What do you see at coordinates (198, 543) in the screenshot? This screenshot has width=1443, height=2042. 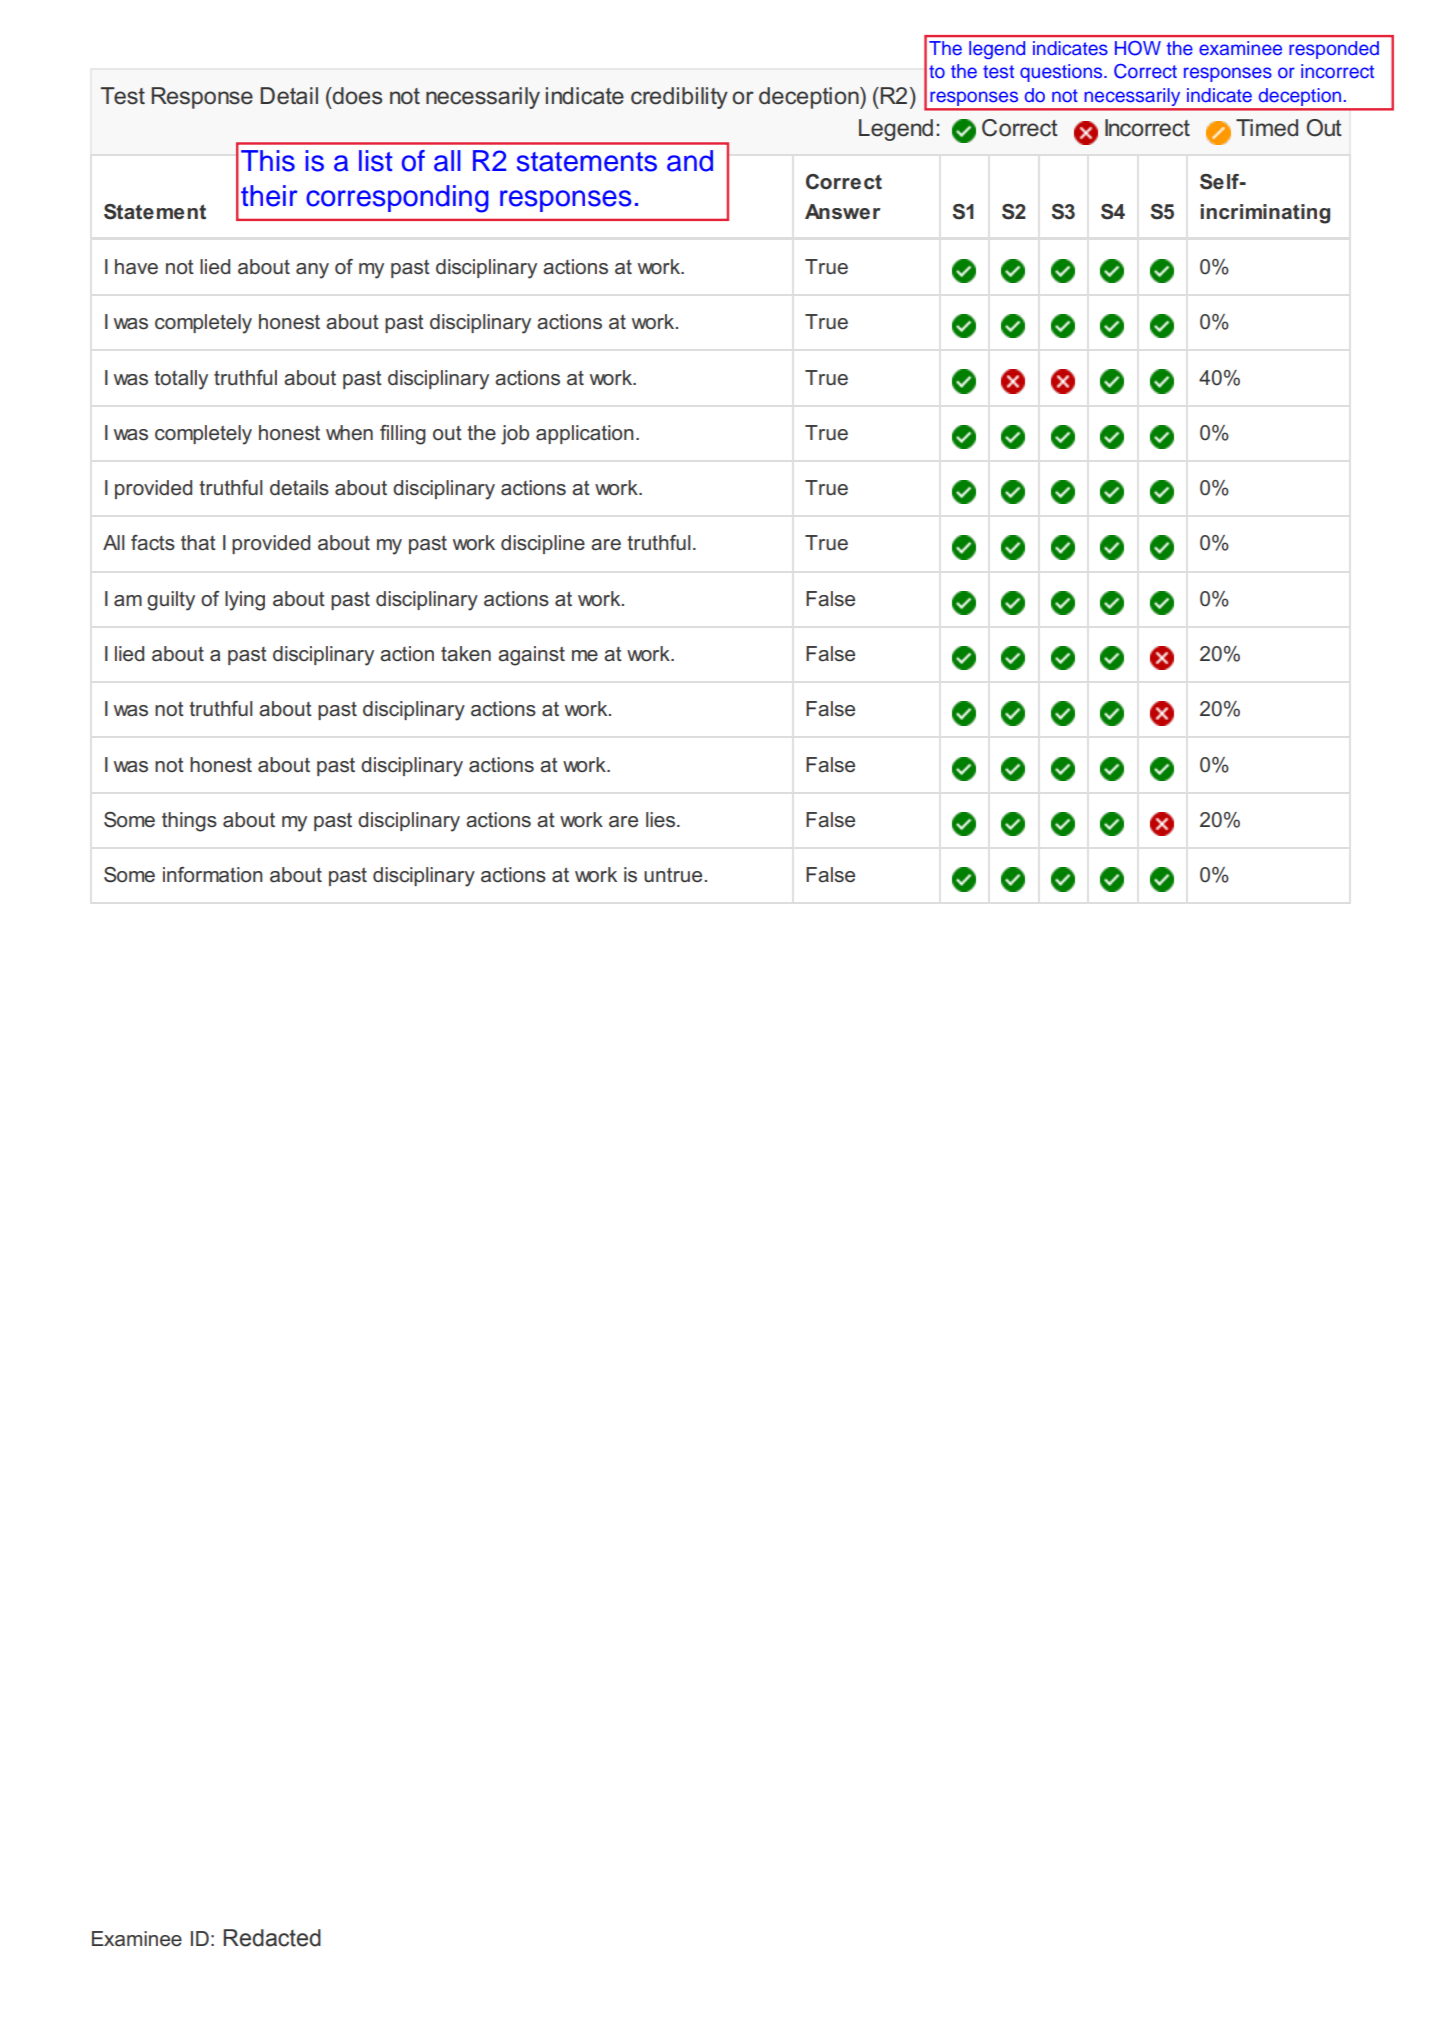 I see `that` at bounding box center [198, 543].
